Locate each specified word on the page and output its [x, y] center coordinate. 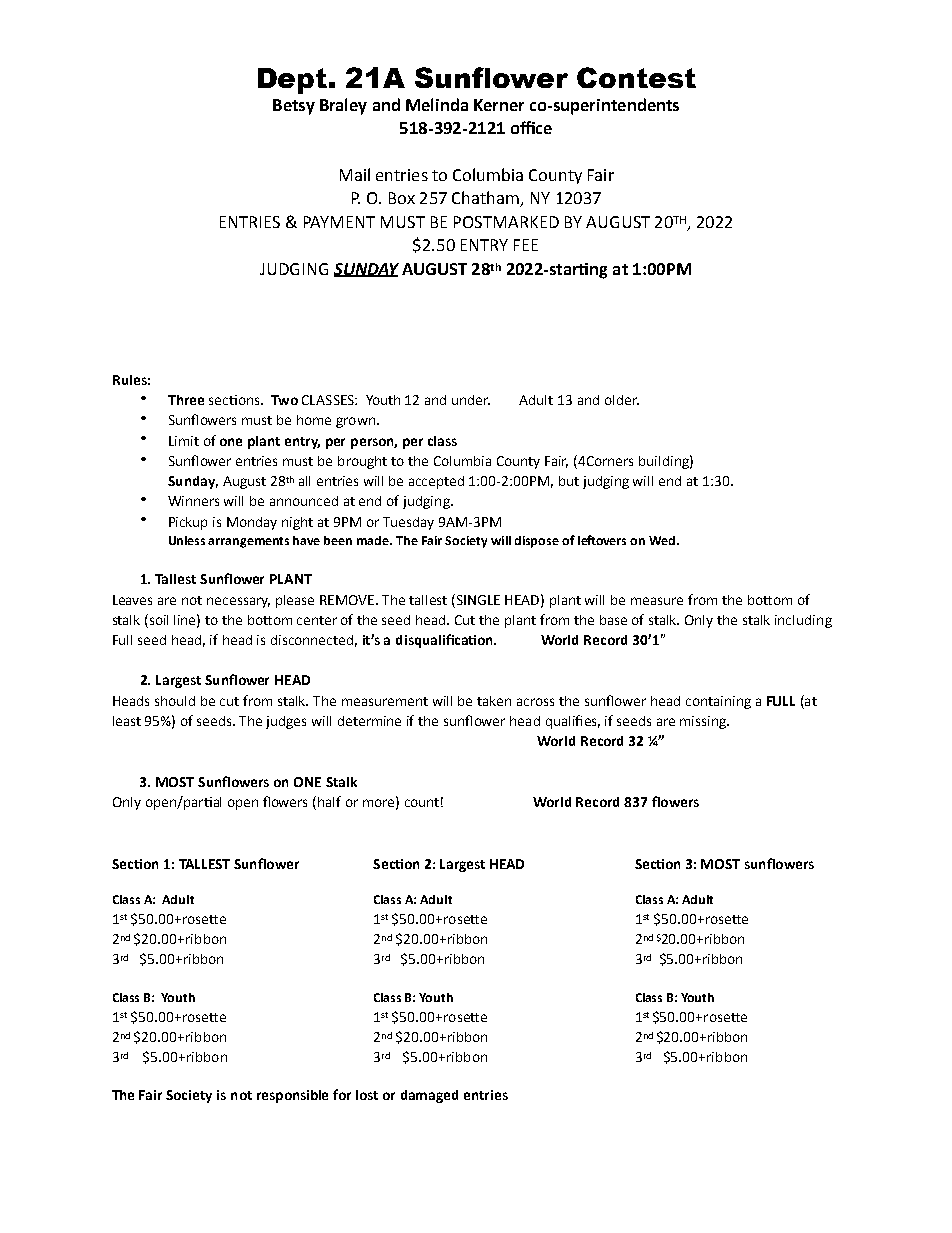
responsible [292, 1096]
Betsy [294, 107]
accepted [436, 482]
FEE [526, 245]
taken [494, 701]
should [175, 701]
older [622, 400]
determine [369, 721]
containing [718, 702]
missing [704, 722]
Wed [662, 540]
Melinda [437, 104]
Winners [193, 501]
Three [186, 400]
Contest [636, 77]
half [329, 801]
